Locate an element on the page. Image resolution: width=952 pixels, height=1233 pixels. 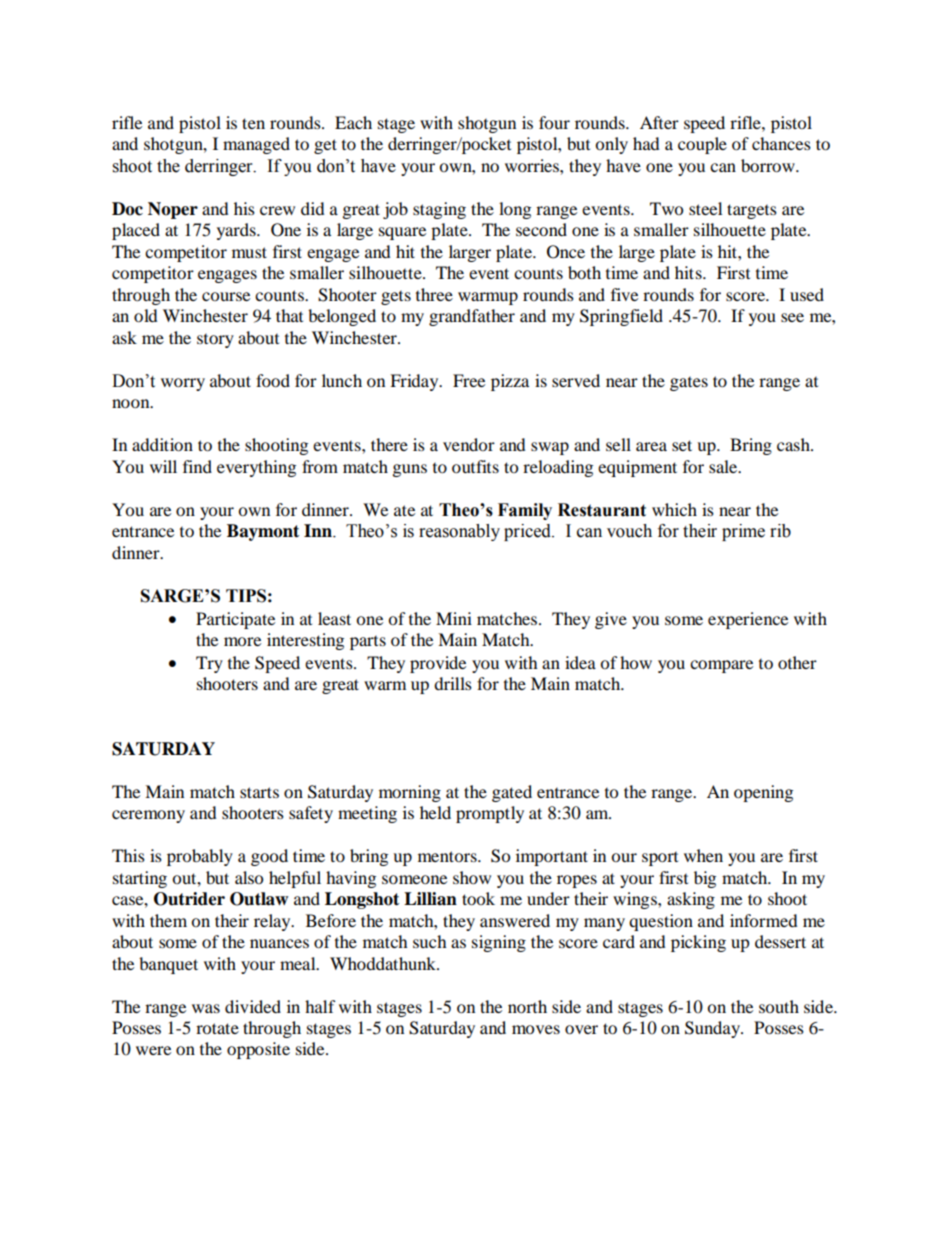
Try is located at coordinates (209, 664).
